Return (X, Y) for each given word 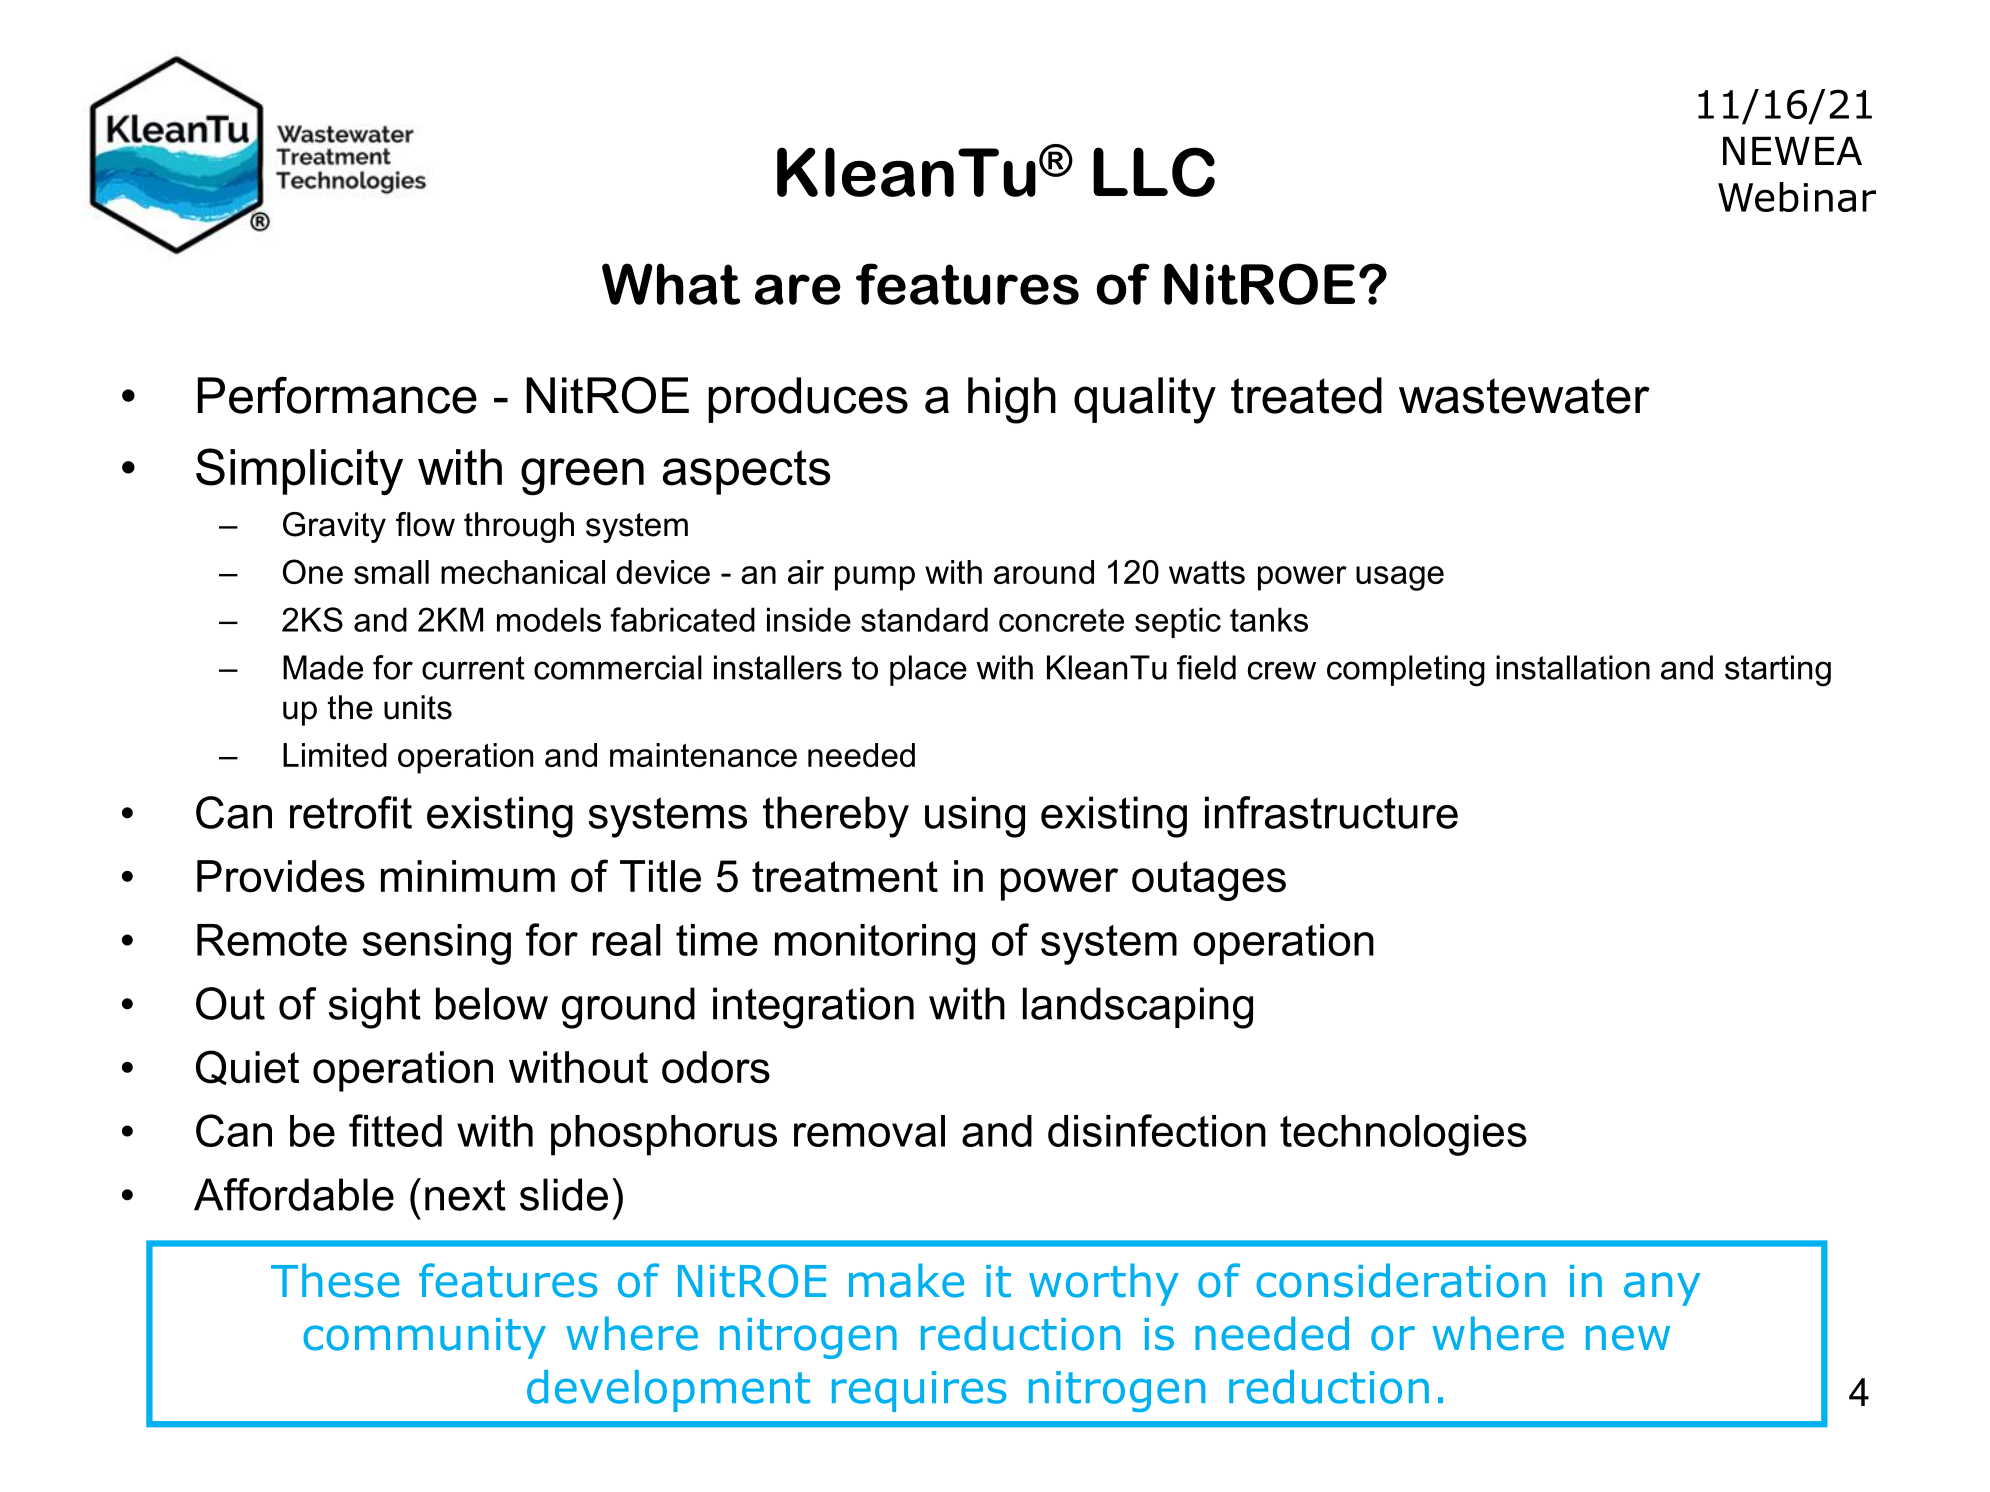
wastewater (1524, 396)
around (1044, 572)
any (1662, 1289)
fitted (395, 1130)
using (975, 817)
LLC (1154, 172)
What (671, 284)
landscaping (1138, 1008)
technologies (1403, 1135)
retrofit (351, 812)
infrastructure (1331, 812)
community (424, 1338)
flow (425, 524)
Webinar (1797, 197)
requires (919, 1391)
